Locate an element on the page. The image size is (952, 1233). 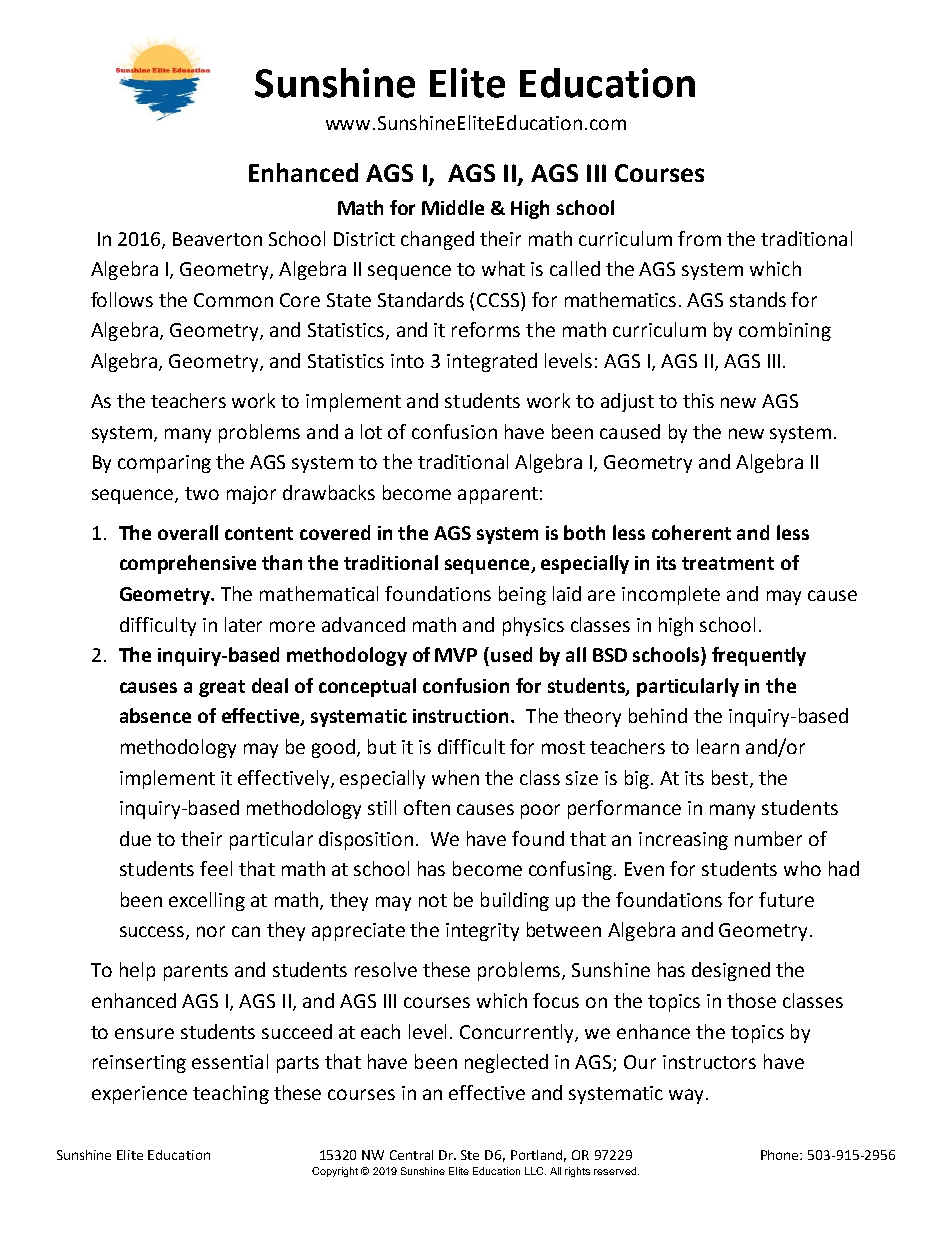
apparent is located at coordinates (498, 495).
